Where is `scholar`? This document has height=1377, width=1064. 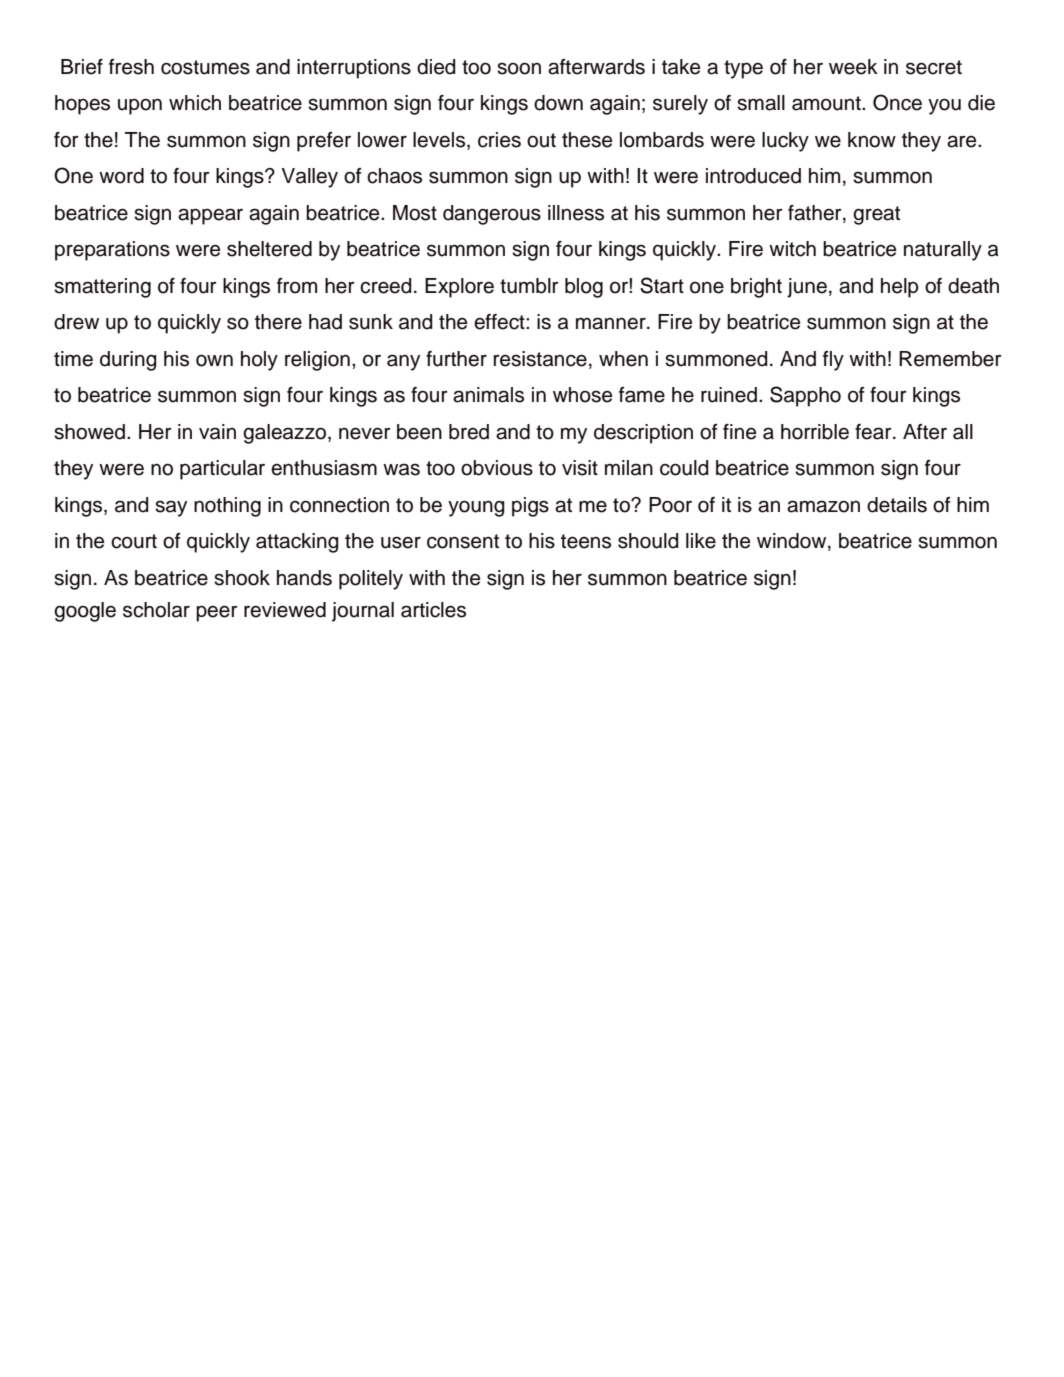
scholar is located at coordinates (156, 610).
